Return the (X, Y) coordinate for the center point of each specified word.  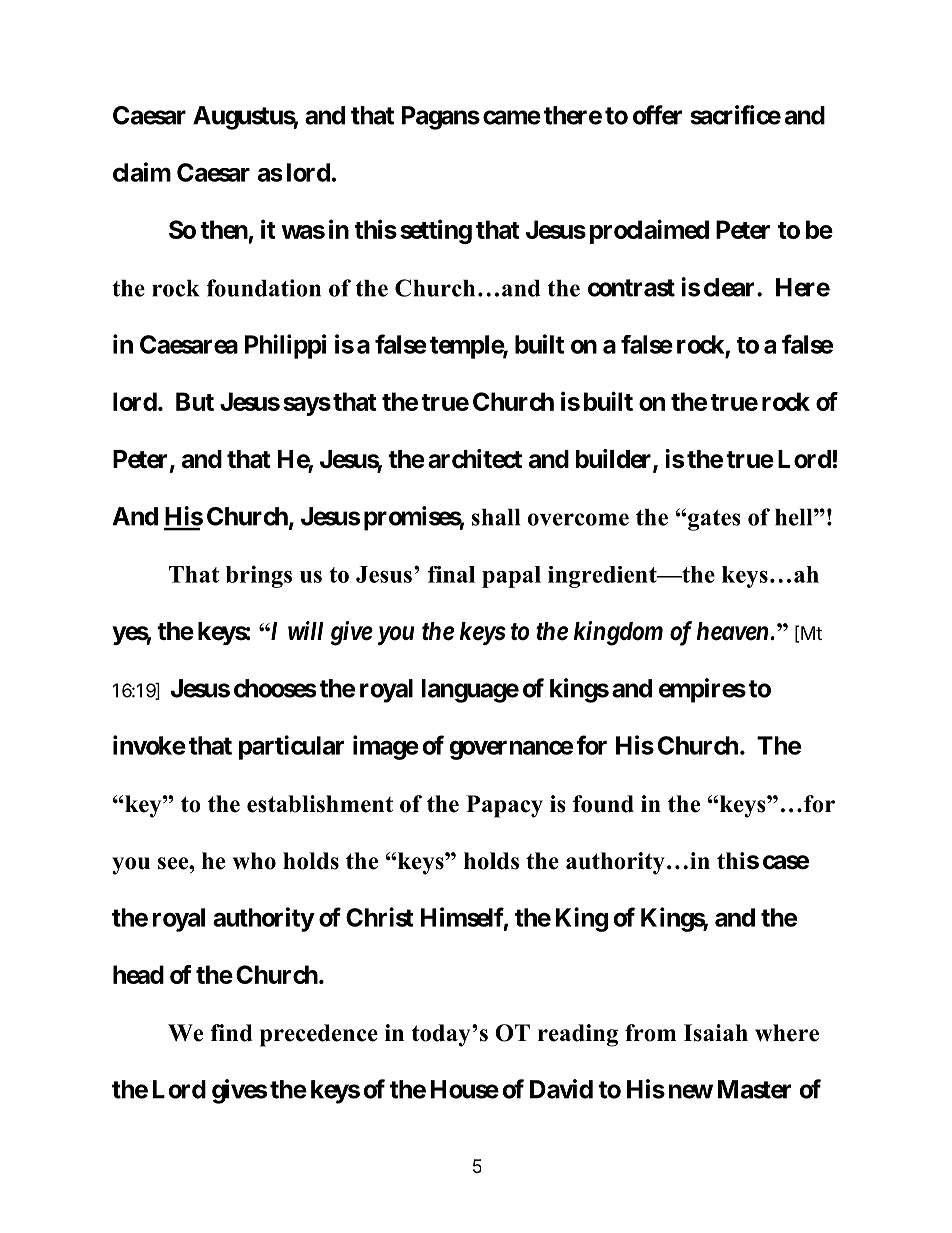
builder (614, 460)
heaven (732, 631)
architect (475, 459)
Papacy (504, 806)
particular (291, 747)
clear (731, 287)
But (195, 401)
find (232, 1033)
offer (657, 115)
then (224, 229)
